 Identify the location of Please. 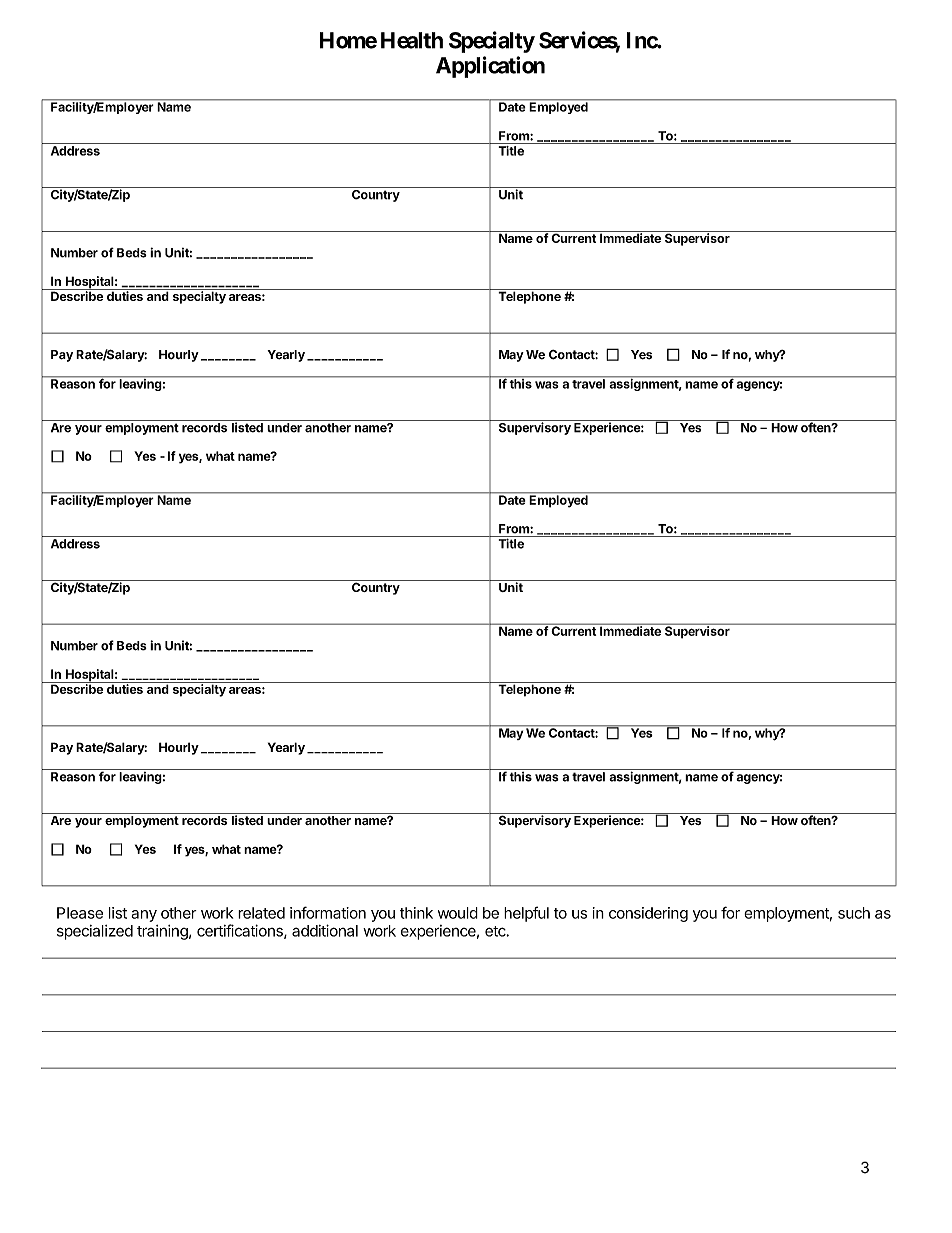
(80, 913).
